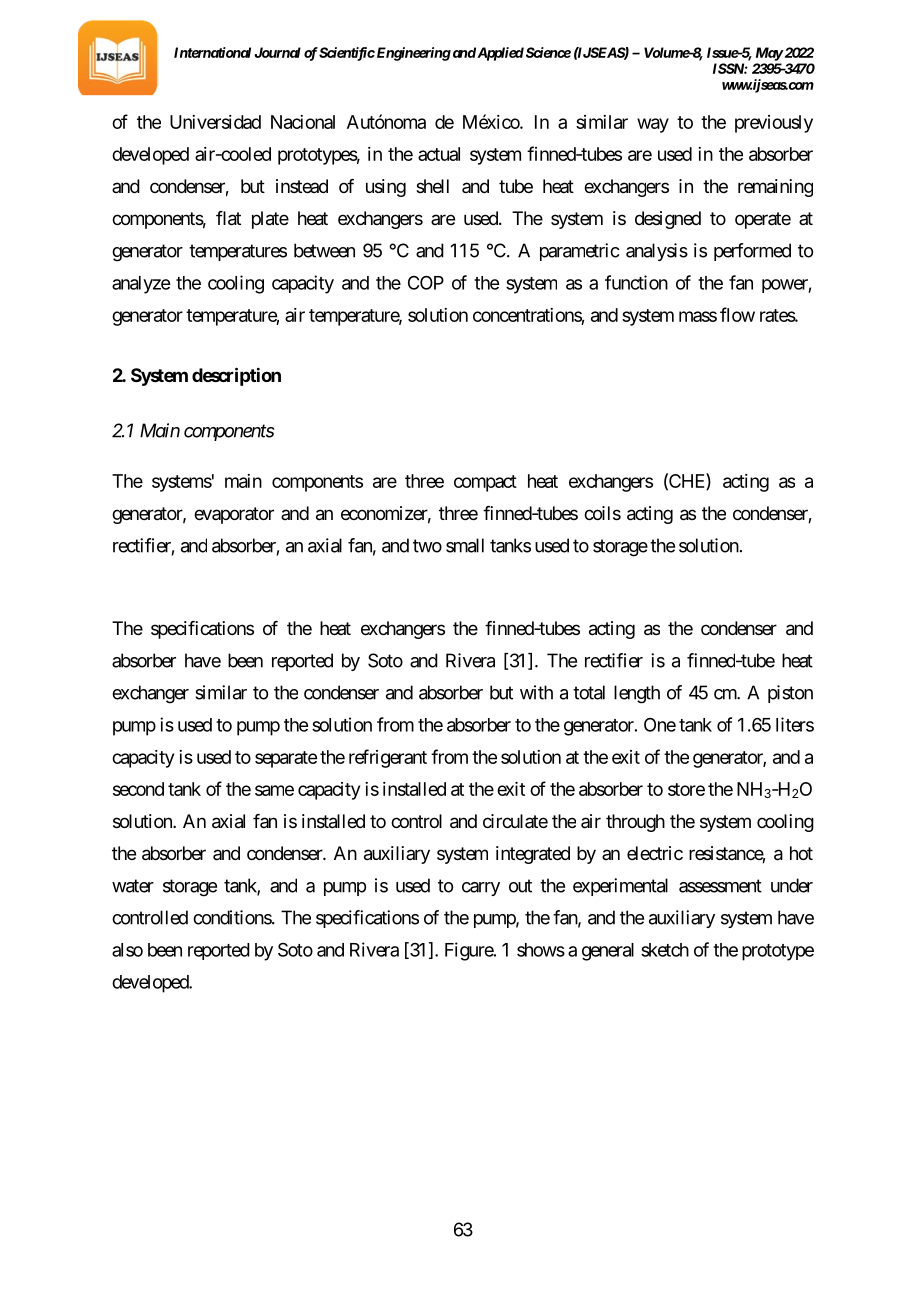  What do you see at coordinates (439, 154) in the screenshot?
I see `actual` at bounding box center [439, 154].
